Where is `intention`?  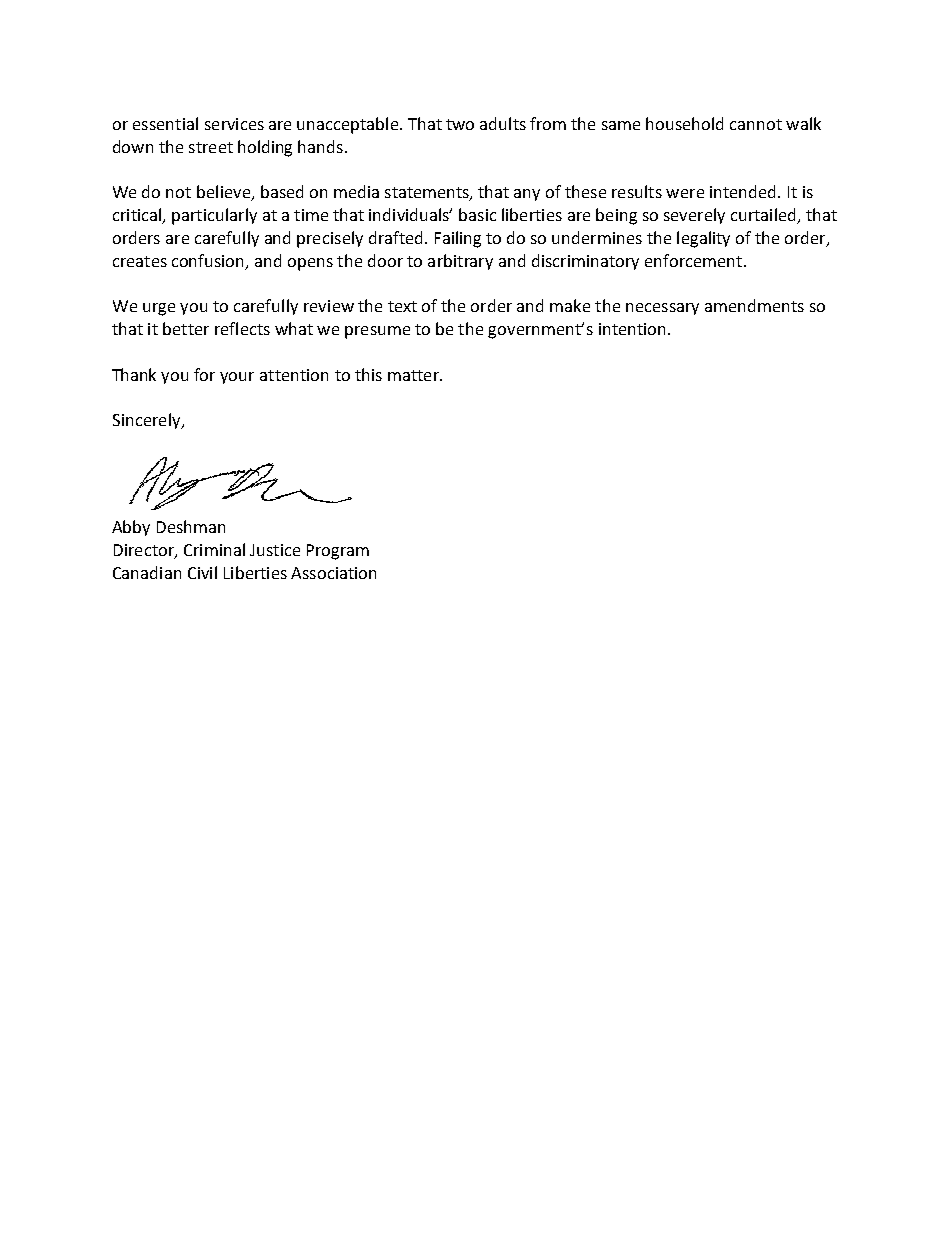 intention is located at coordinates (632, 329).
